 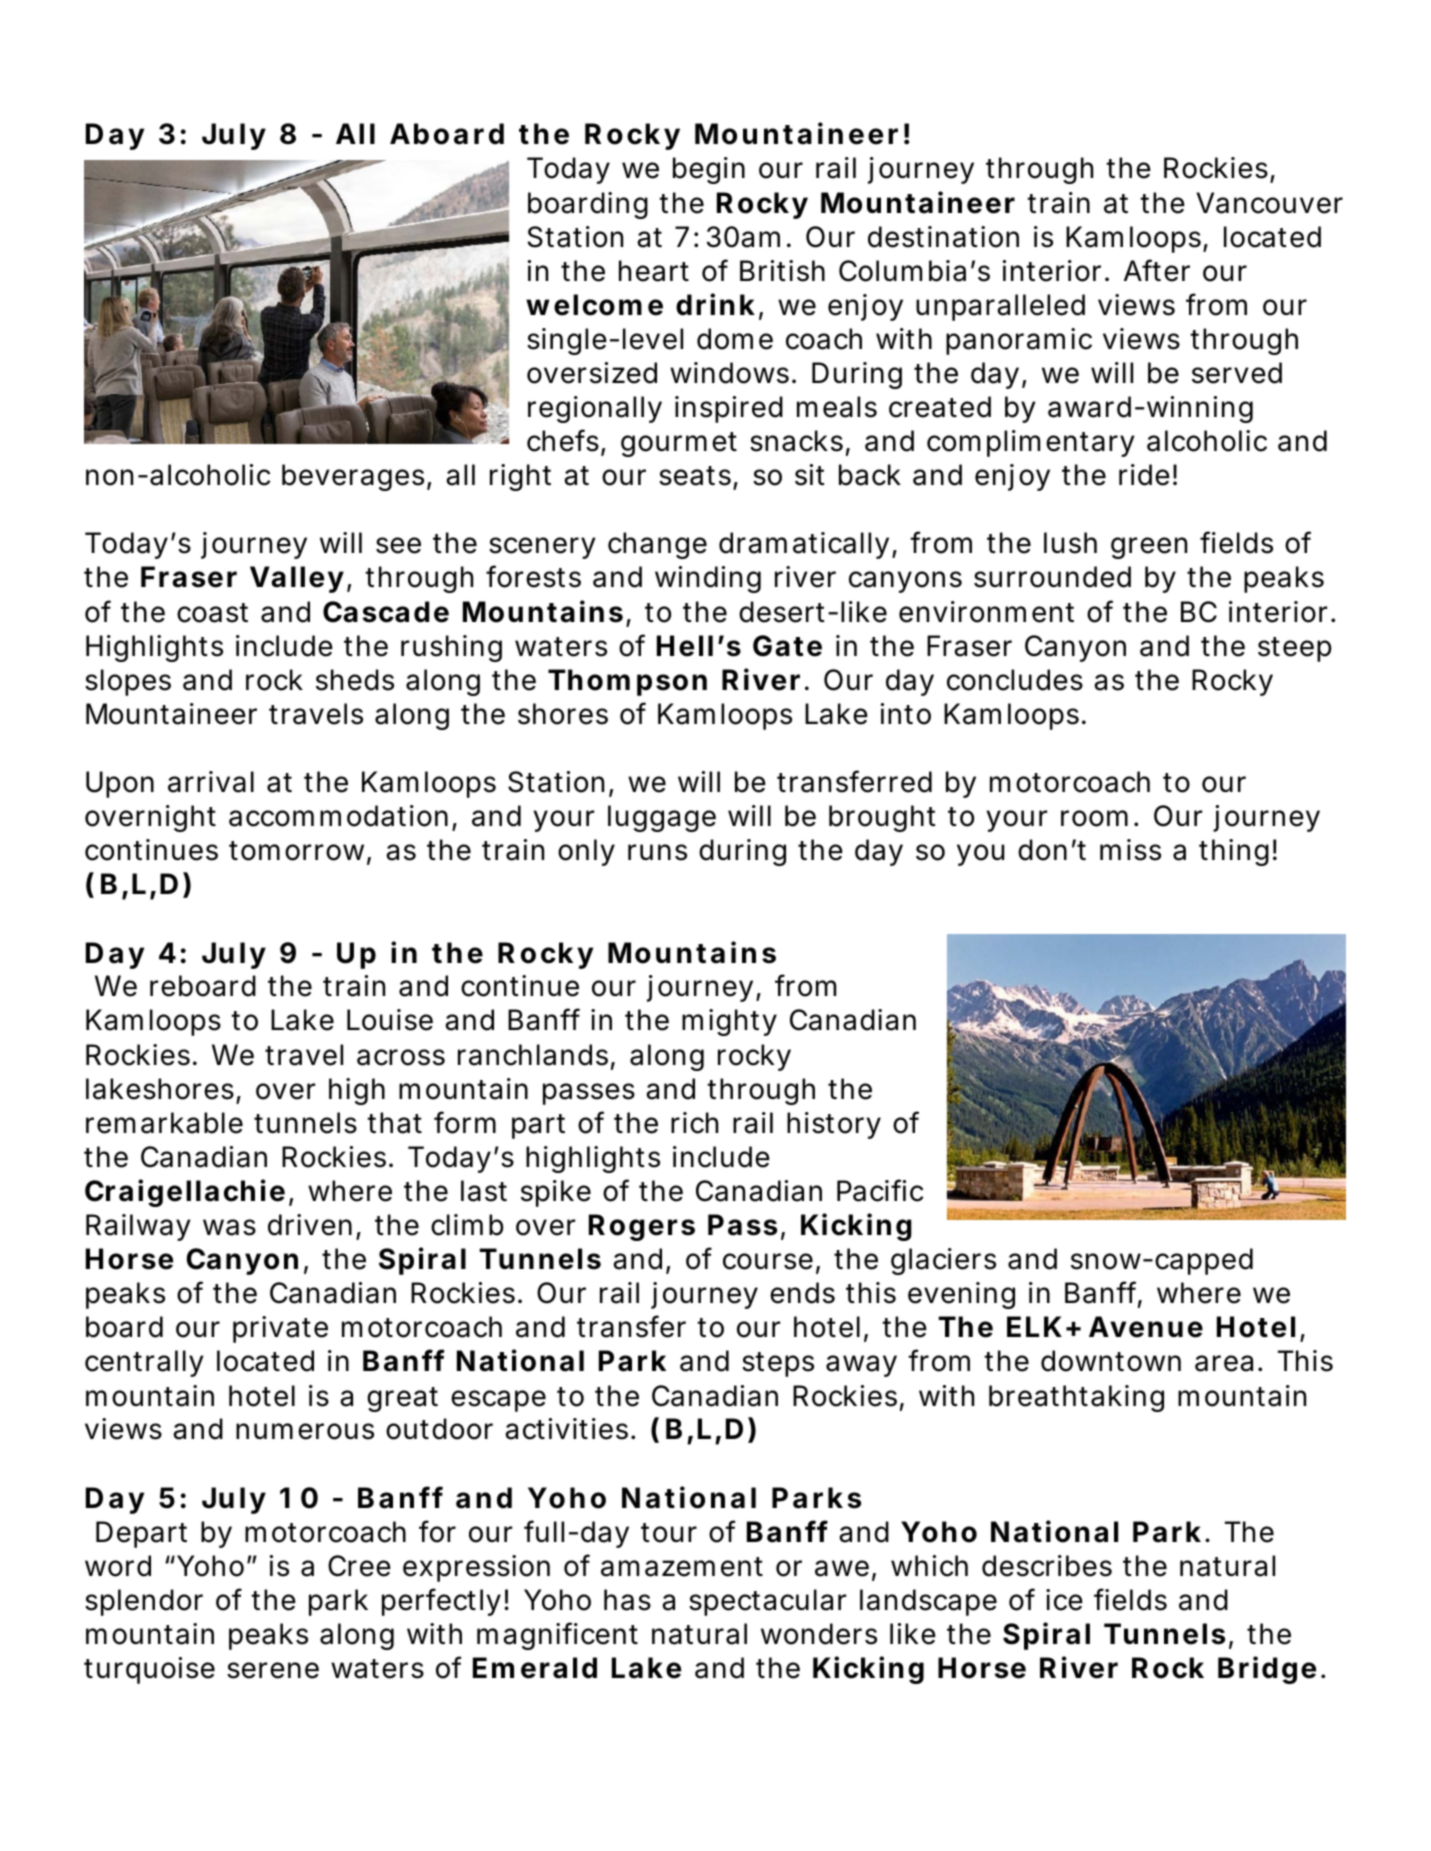 What do you see at coordinates (273, 1670) in the screenshot?
I see `serene` at bounding box center [273, 1670].
